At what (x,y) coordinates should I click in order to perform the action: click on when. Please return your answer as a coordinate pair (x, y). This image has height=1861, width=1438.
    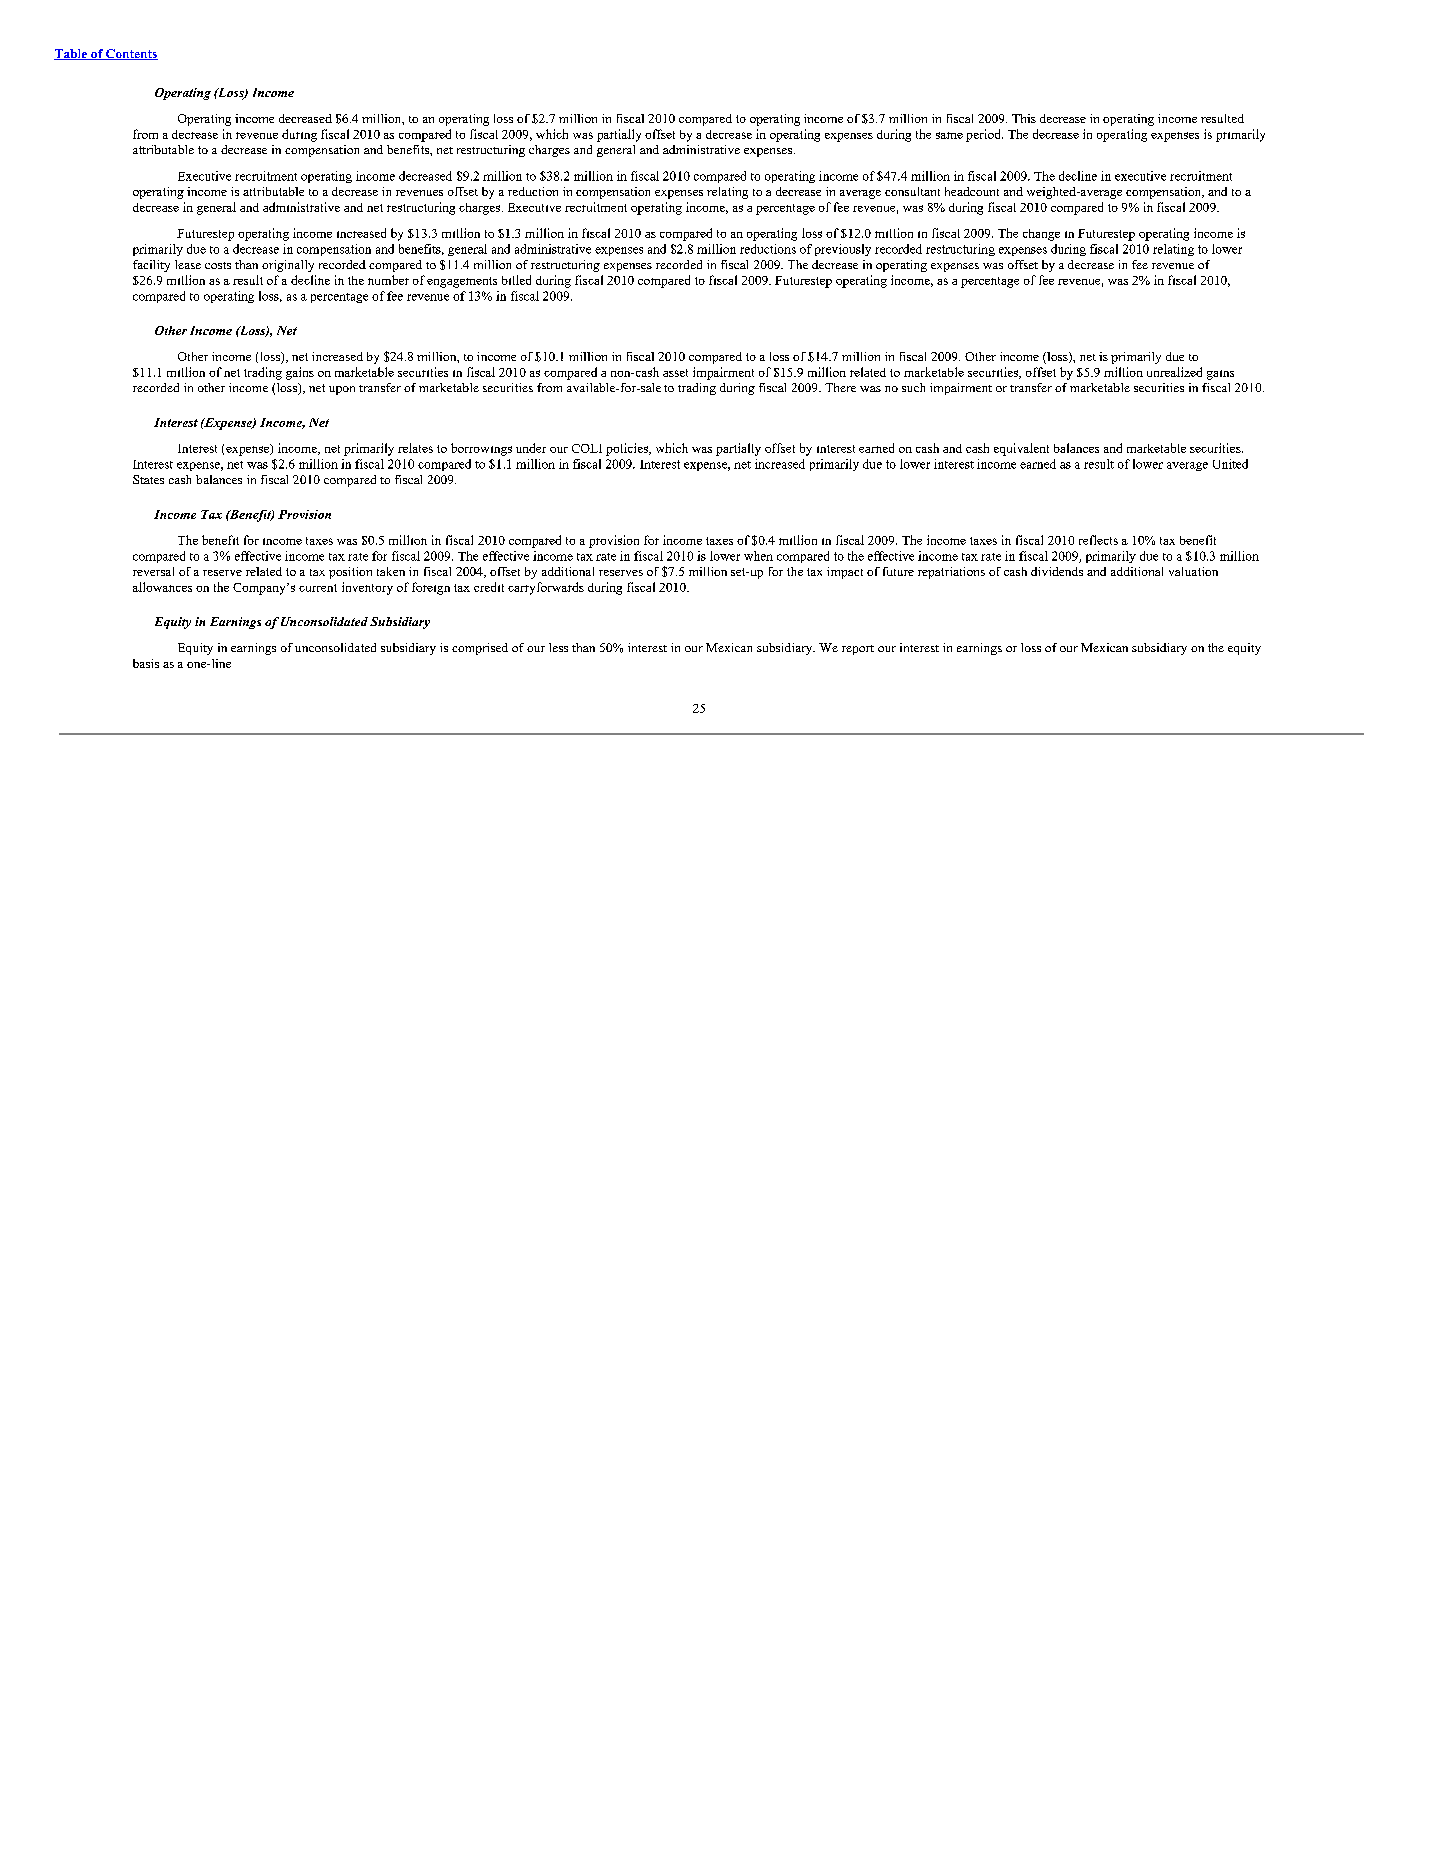
    Looking at the image, I should click on (758, 556).
